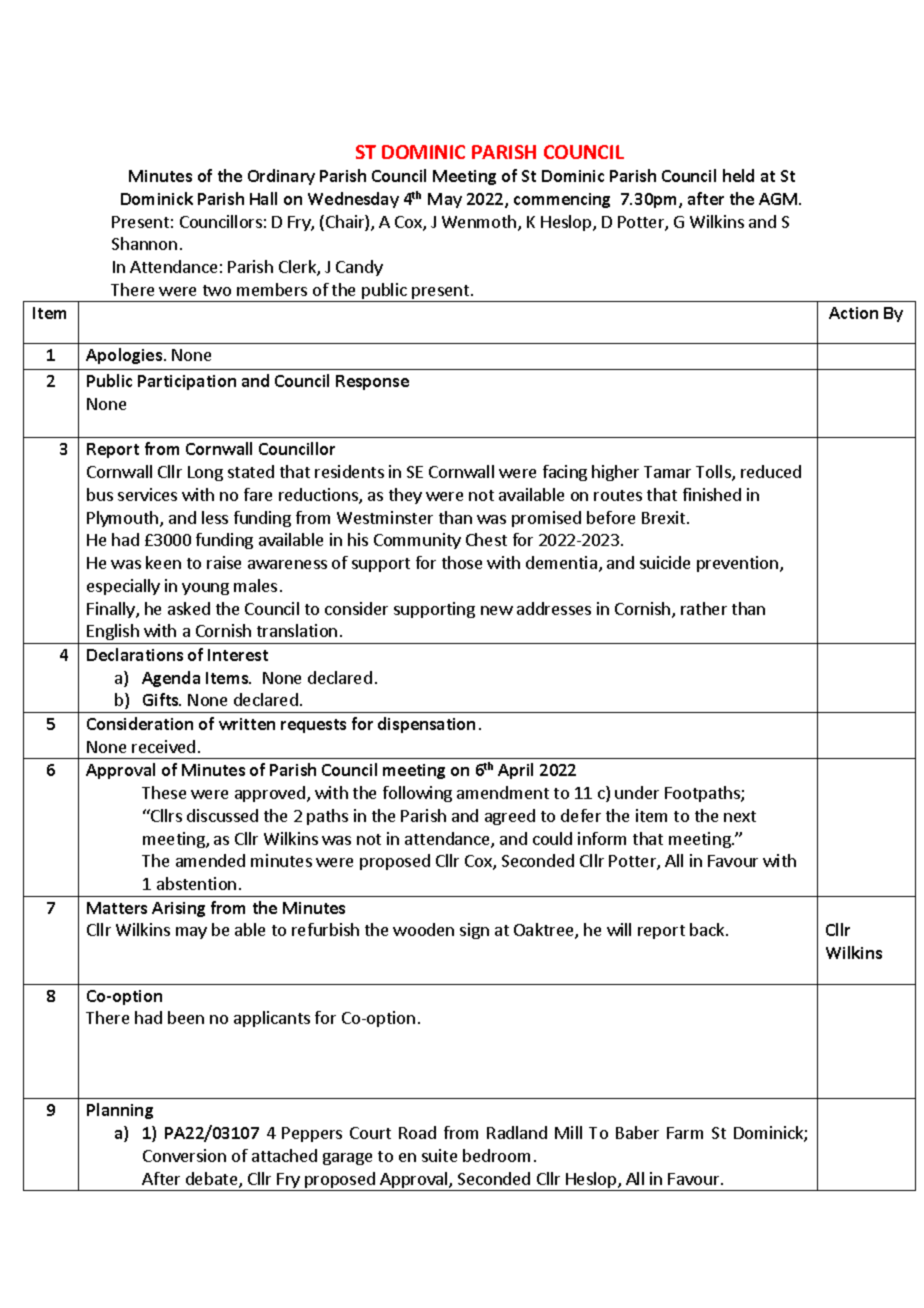  I want to click on Conversion, so click(184, 1155).
